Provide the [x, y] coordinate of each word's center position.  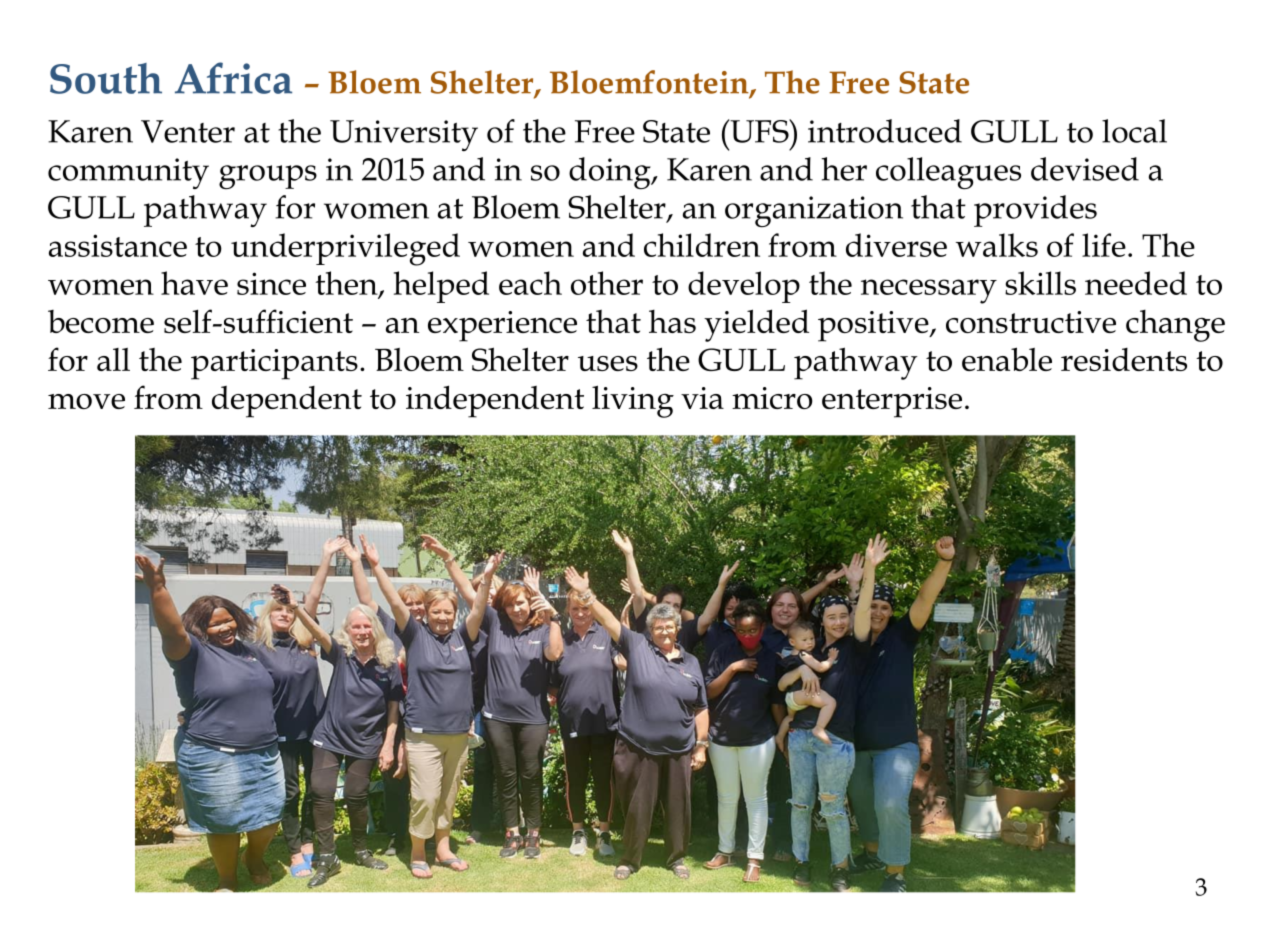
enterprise [892, 402]
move [86, 401]
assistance [118, 245]
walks [997, 245]
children [702, 245]
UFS [759, 131]
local [1134, 131]
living [633, 401]
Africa [233, 78]
